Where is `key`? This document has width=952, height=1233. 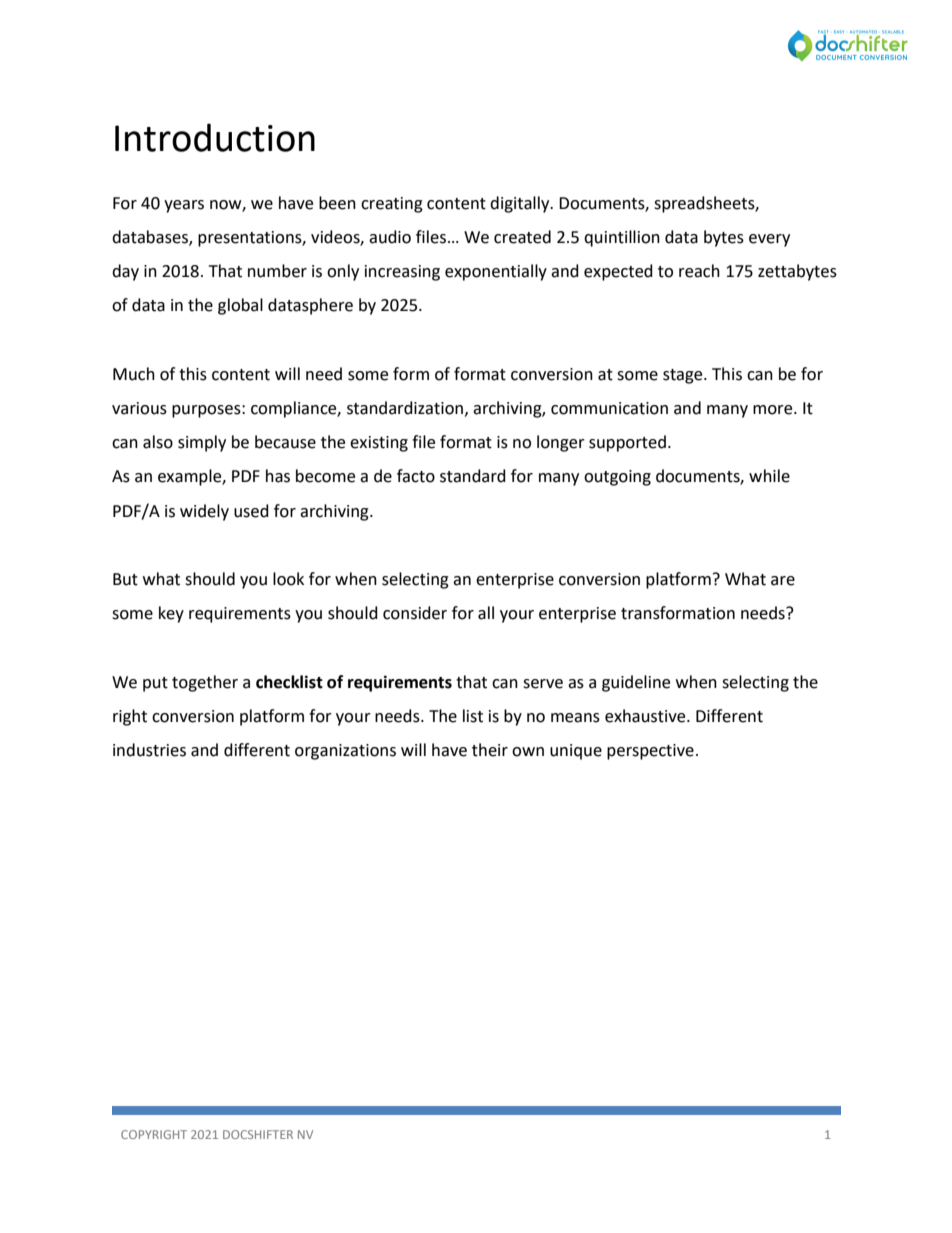 key is located at coordinates (171, 614).
